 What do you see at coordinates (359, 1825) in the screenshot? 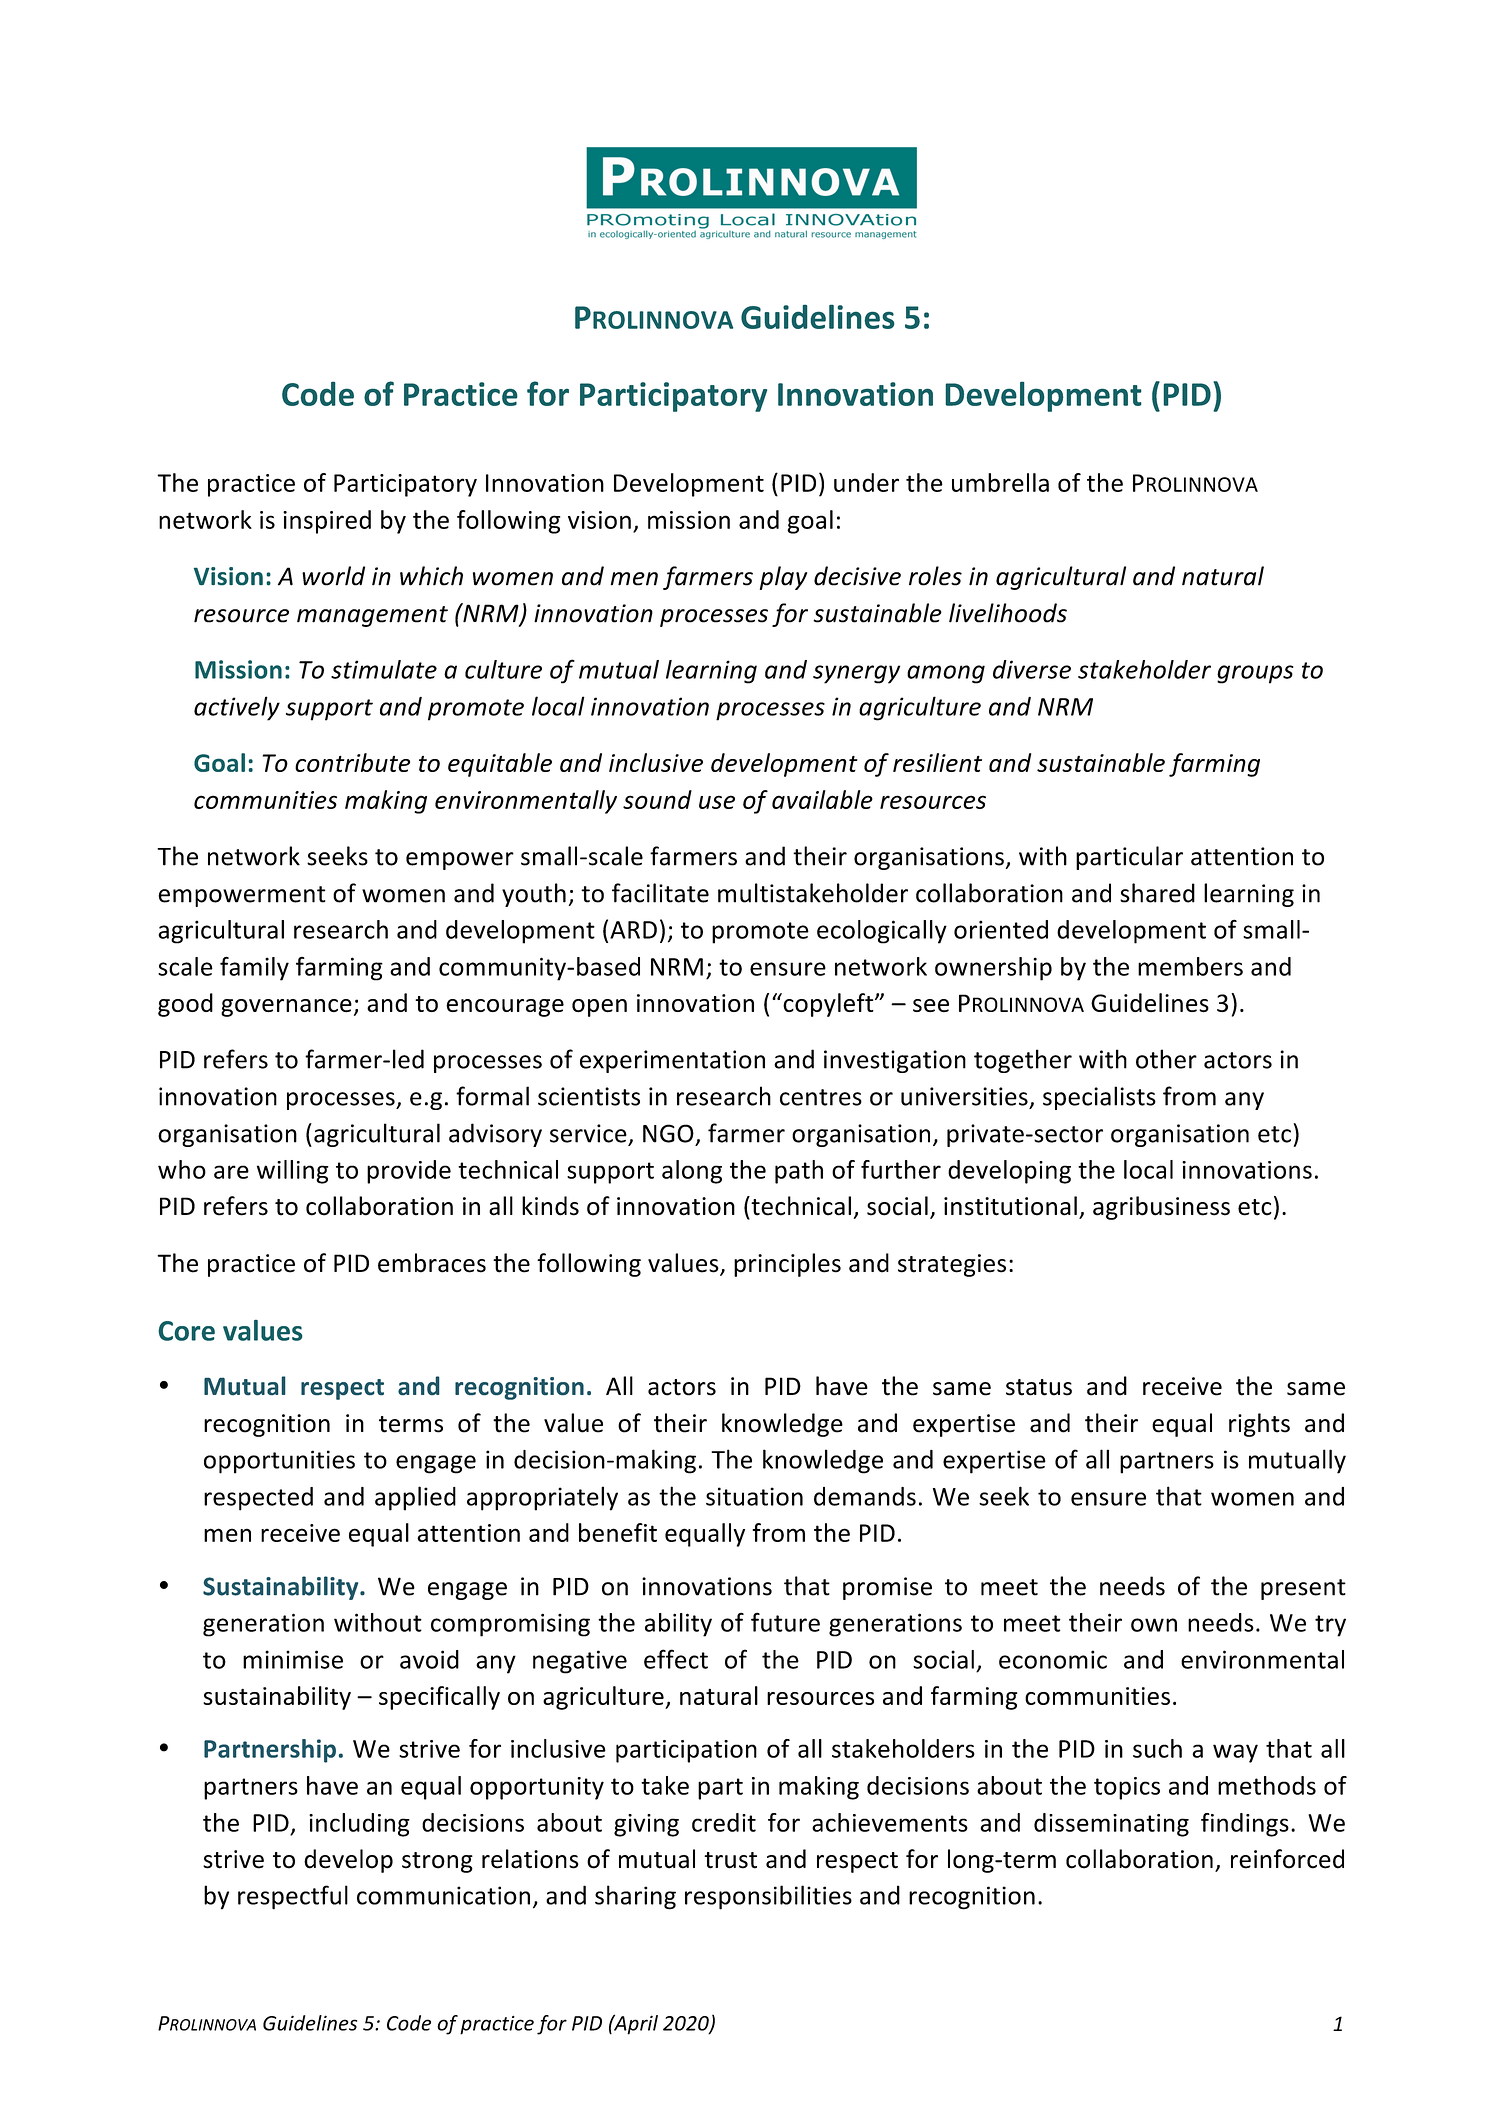
I see `including` at bounding box center [359, 1825].
